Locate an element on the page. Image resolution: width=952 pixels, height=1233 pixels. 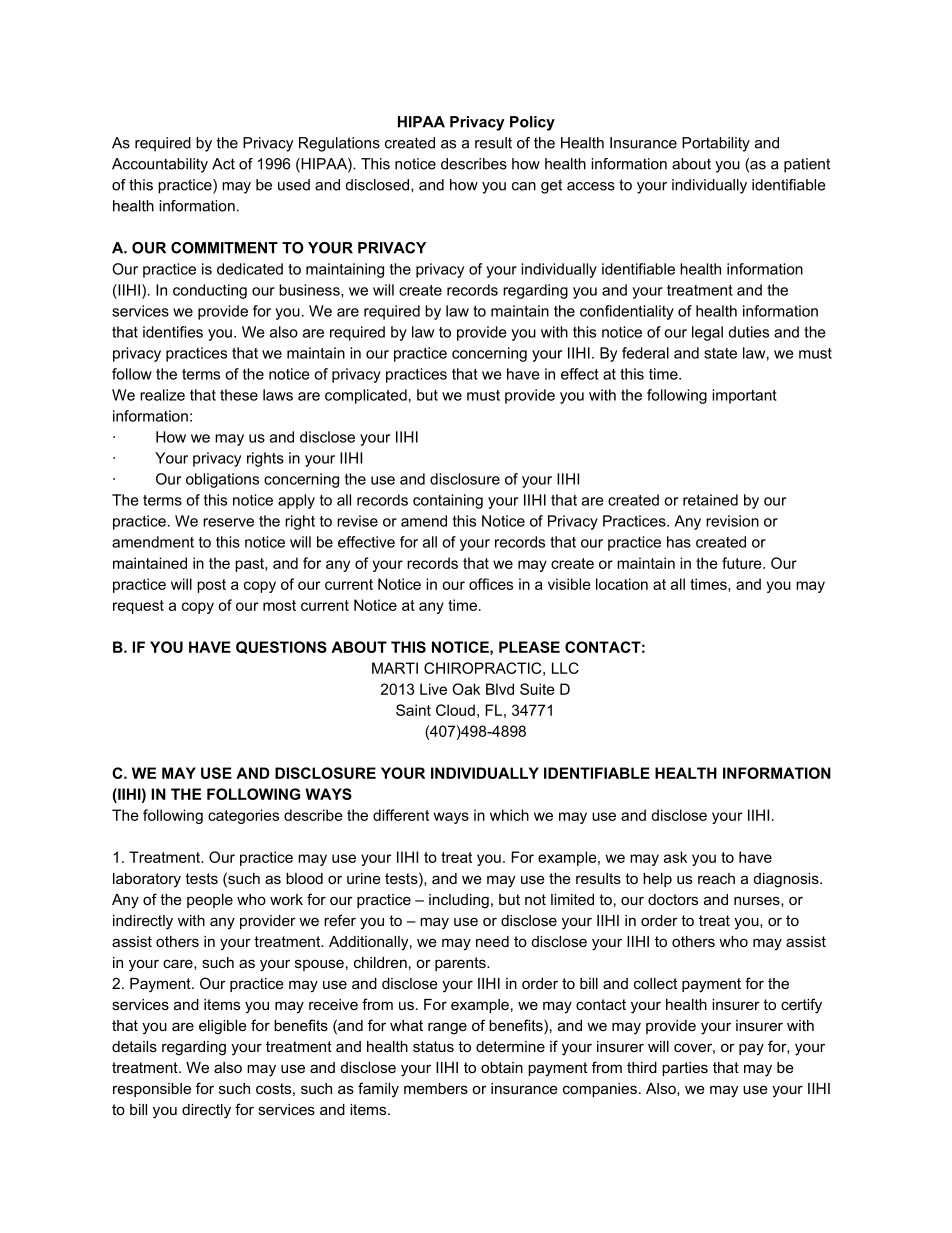
QUESTIONS is located at coordinates (281, 647).
